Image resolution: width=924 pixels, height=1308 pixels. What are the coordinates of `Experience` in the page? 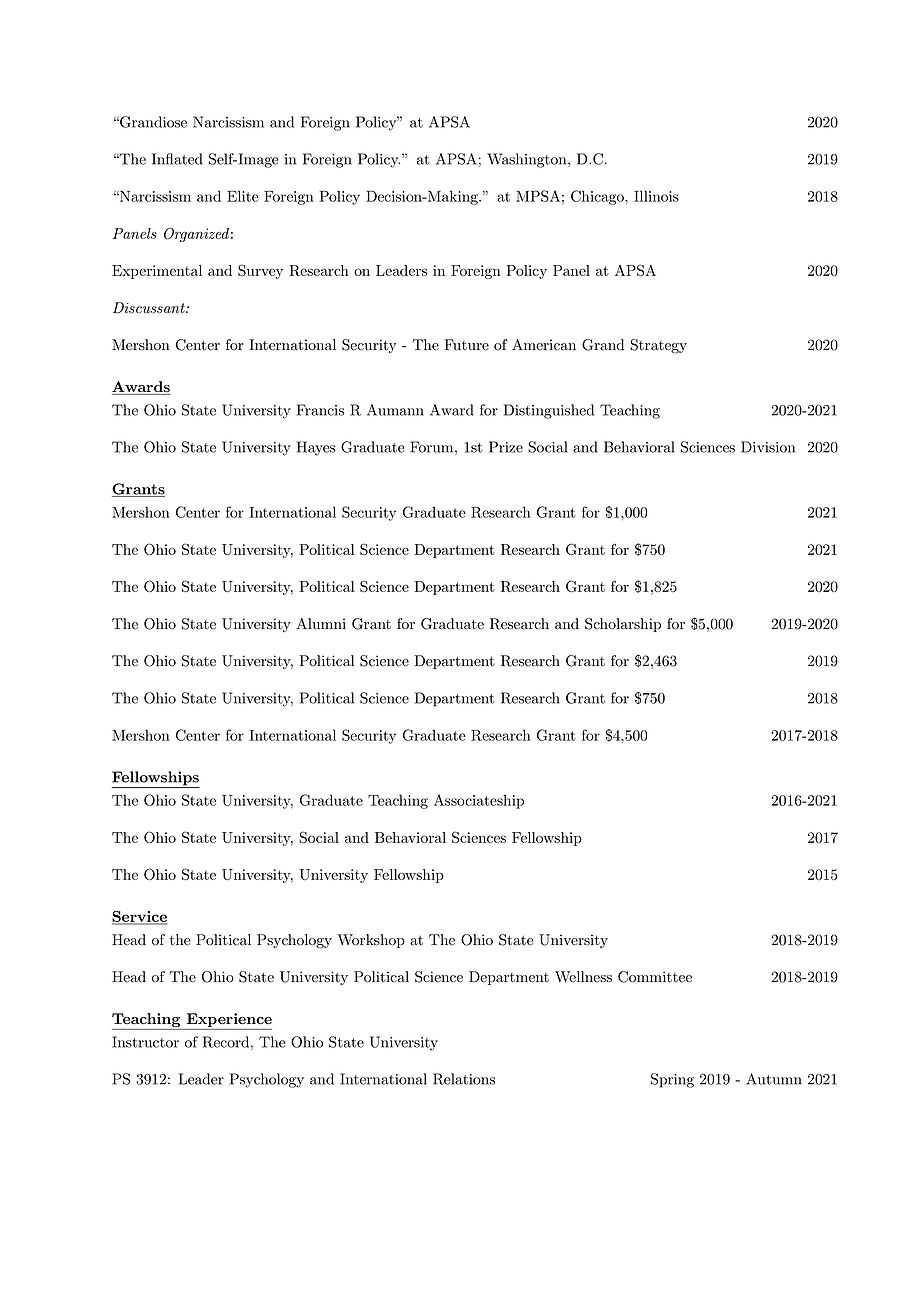 It's located at (228, 1021).
